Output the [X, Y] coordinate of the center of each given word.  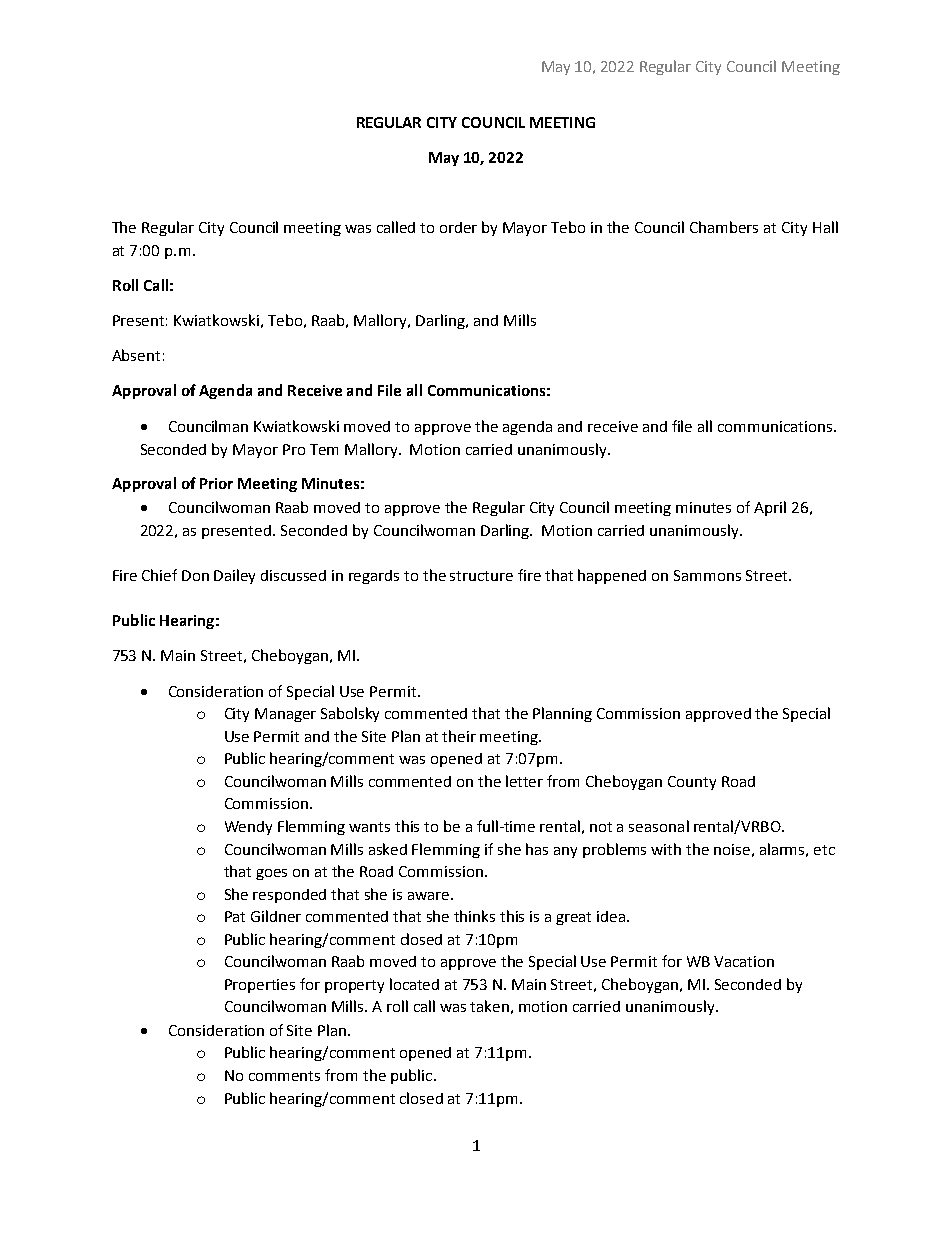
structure [481, 576]
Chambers [724, 227]
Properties [260, 986]
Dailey [234, 576]
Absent [136, 355]
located [414, 984]
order [458, 227]
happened [612, 576]
